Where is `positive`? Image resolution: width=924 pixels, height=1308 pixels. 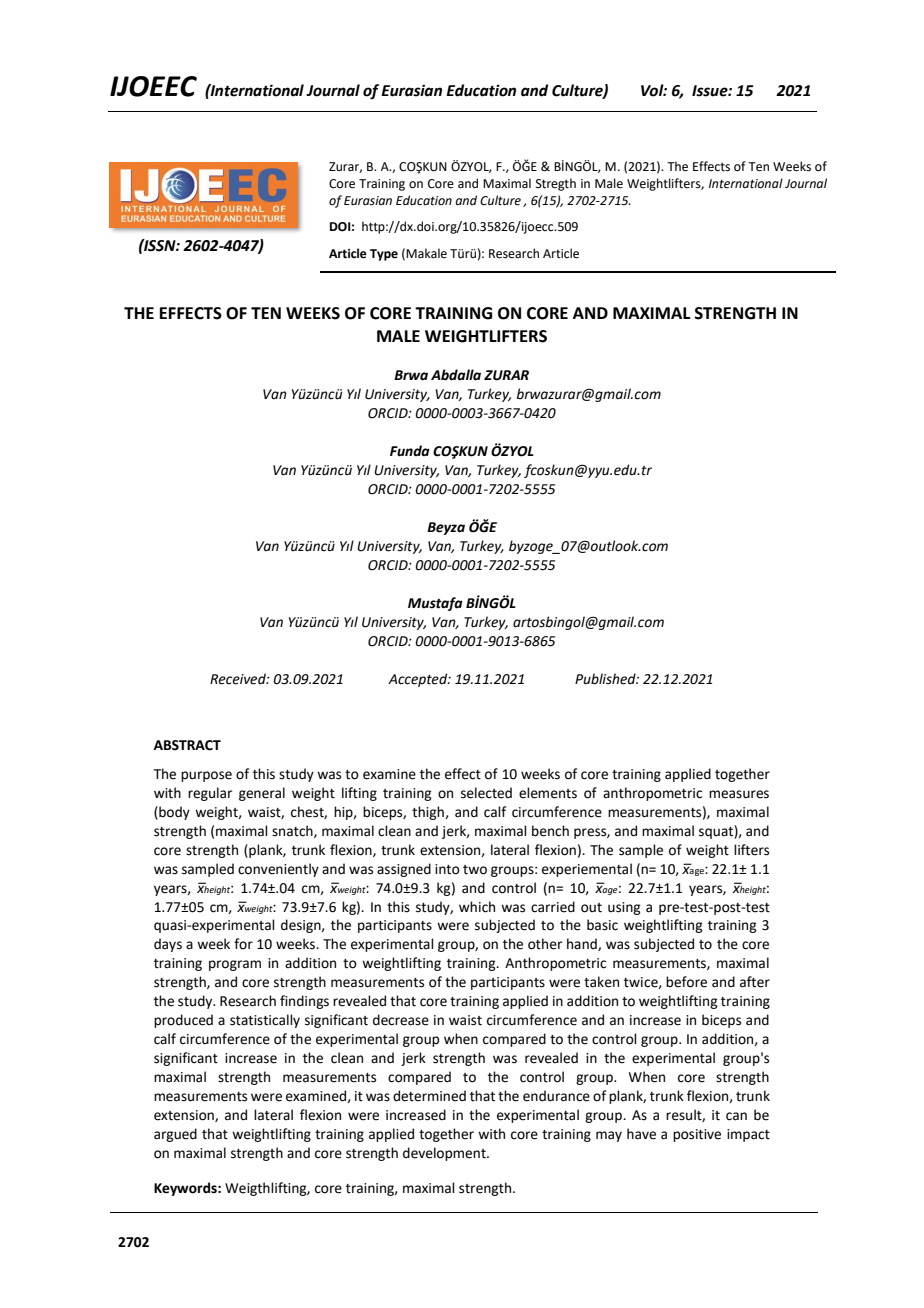
positive is located at coordinates (697, 1135).
